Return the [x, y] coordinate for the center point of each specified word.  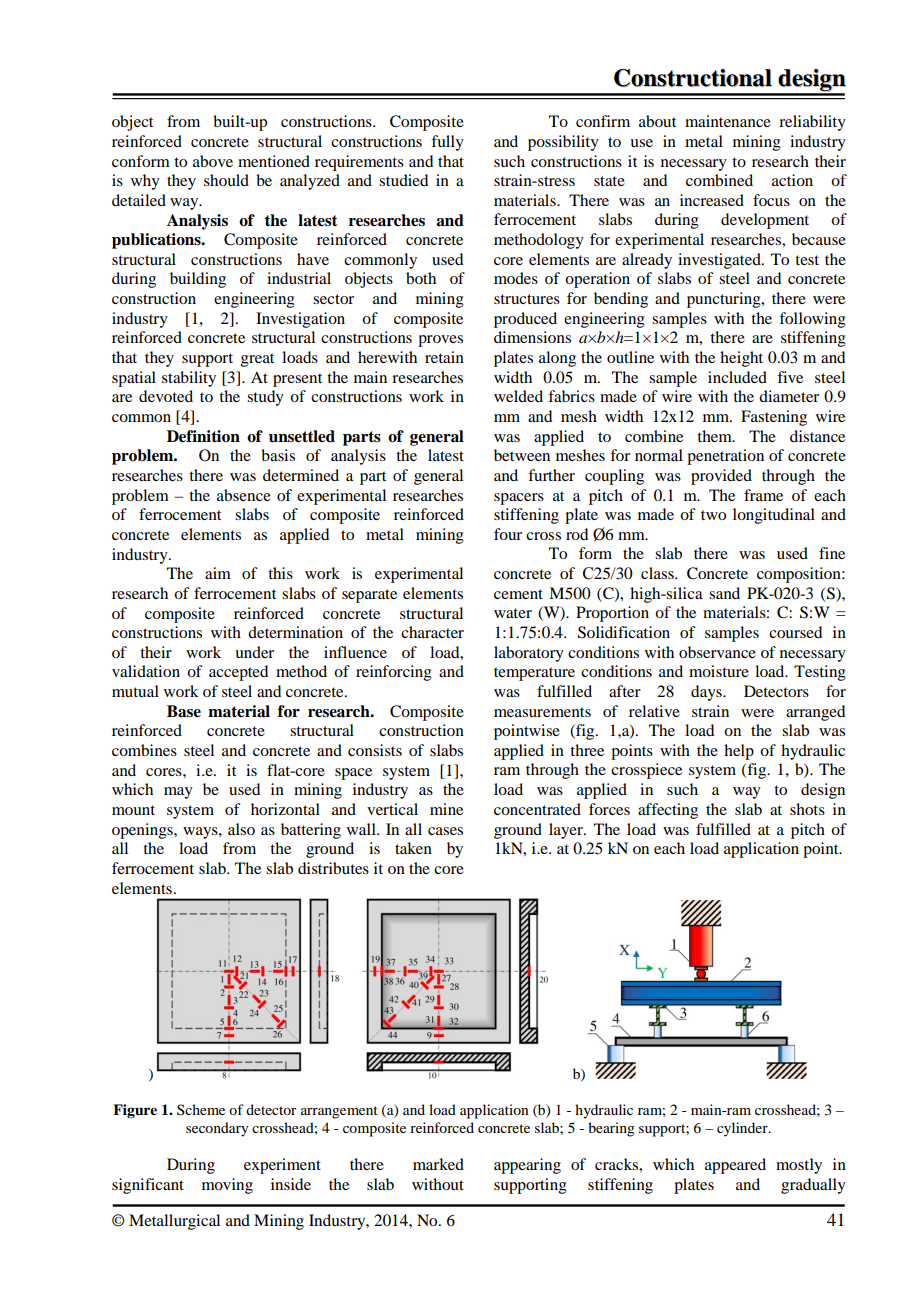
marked [438, 1164]
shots [807, 809]
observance [717, 652]
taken [413, 848]
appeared [735, 1166]
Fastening [774, 418]
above [213, 161]
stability [189, 379]
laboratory [529, 654]
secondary [217, 1129]
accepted [238, 673]
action [792, 180]
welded [518, 396]
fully [447, 143]
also [241, 829]
